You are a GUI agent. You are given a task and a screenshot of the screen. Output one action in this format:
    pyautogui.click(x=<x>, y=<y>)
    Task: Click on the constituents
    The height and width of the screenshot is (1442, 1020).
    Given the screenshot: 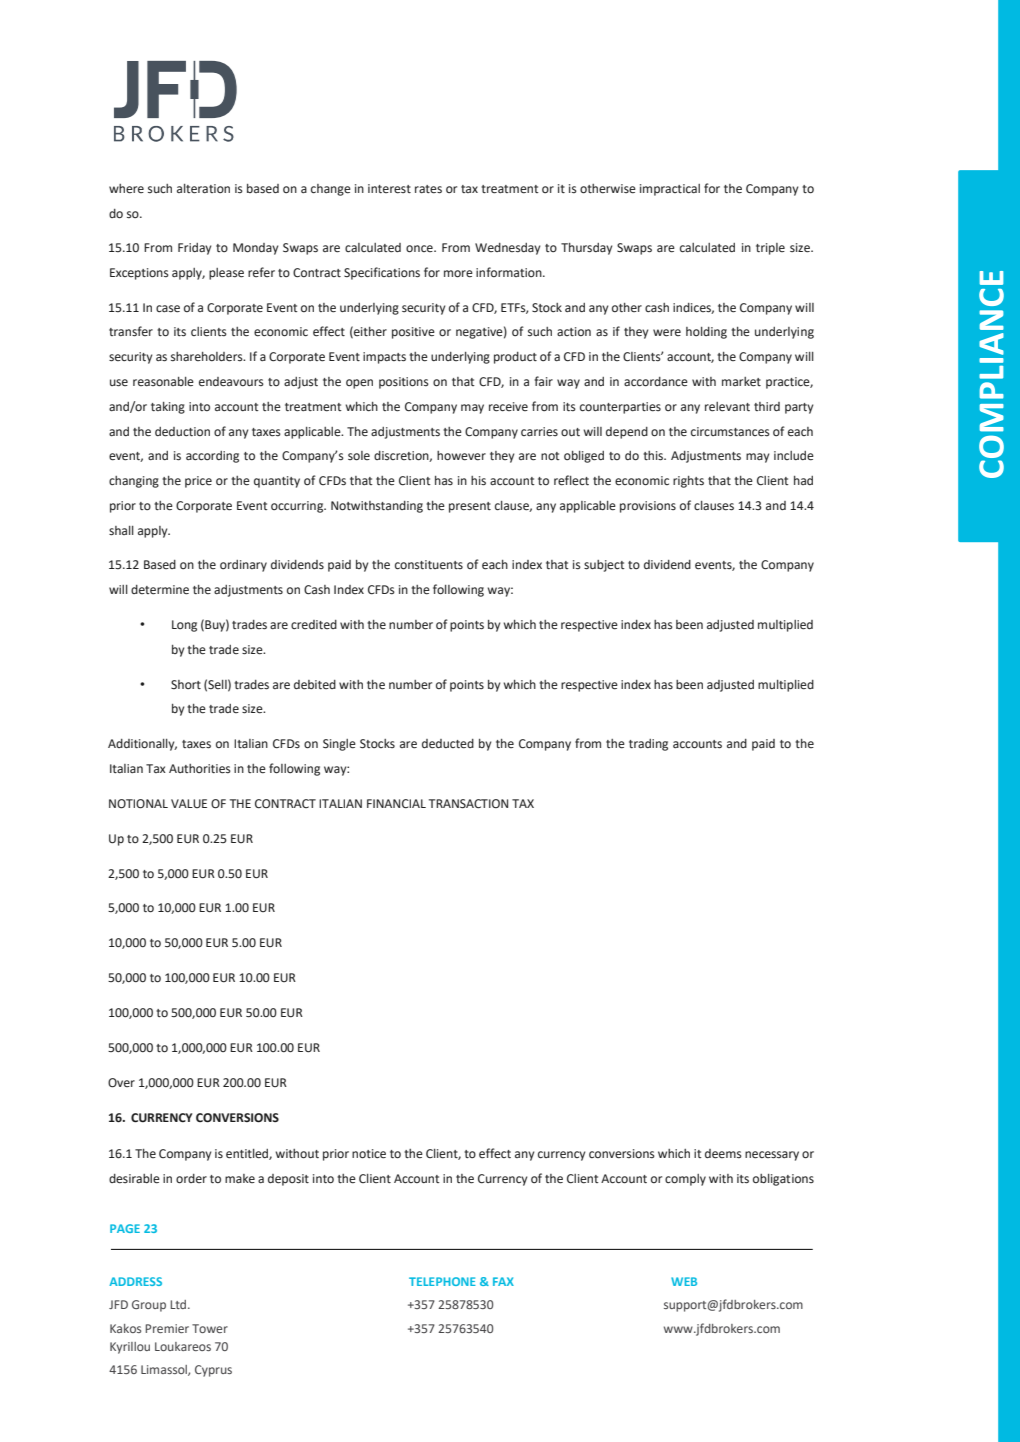 What is the action you would take?
    pyautogui.click(x=429, y=565)
